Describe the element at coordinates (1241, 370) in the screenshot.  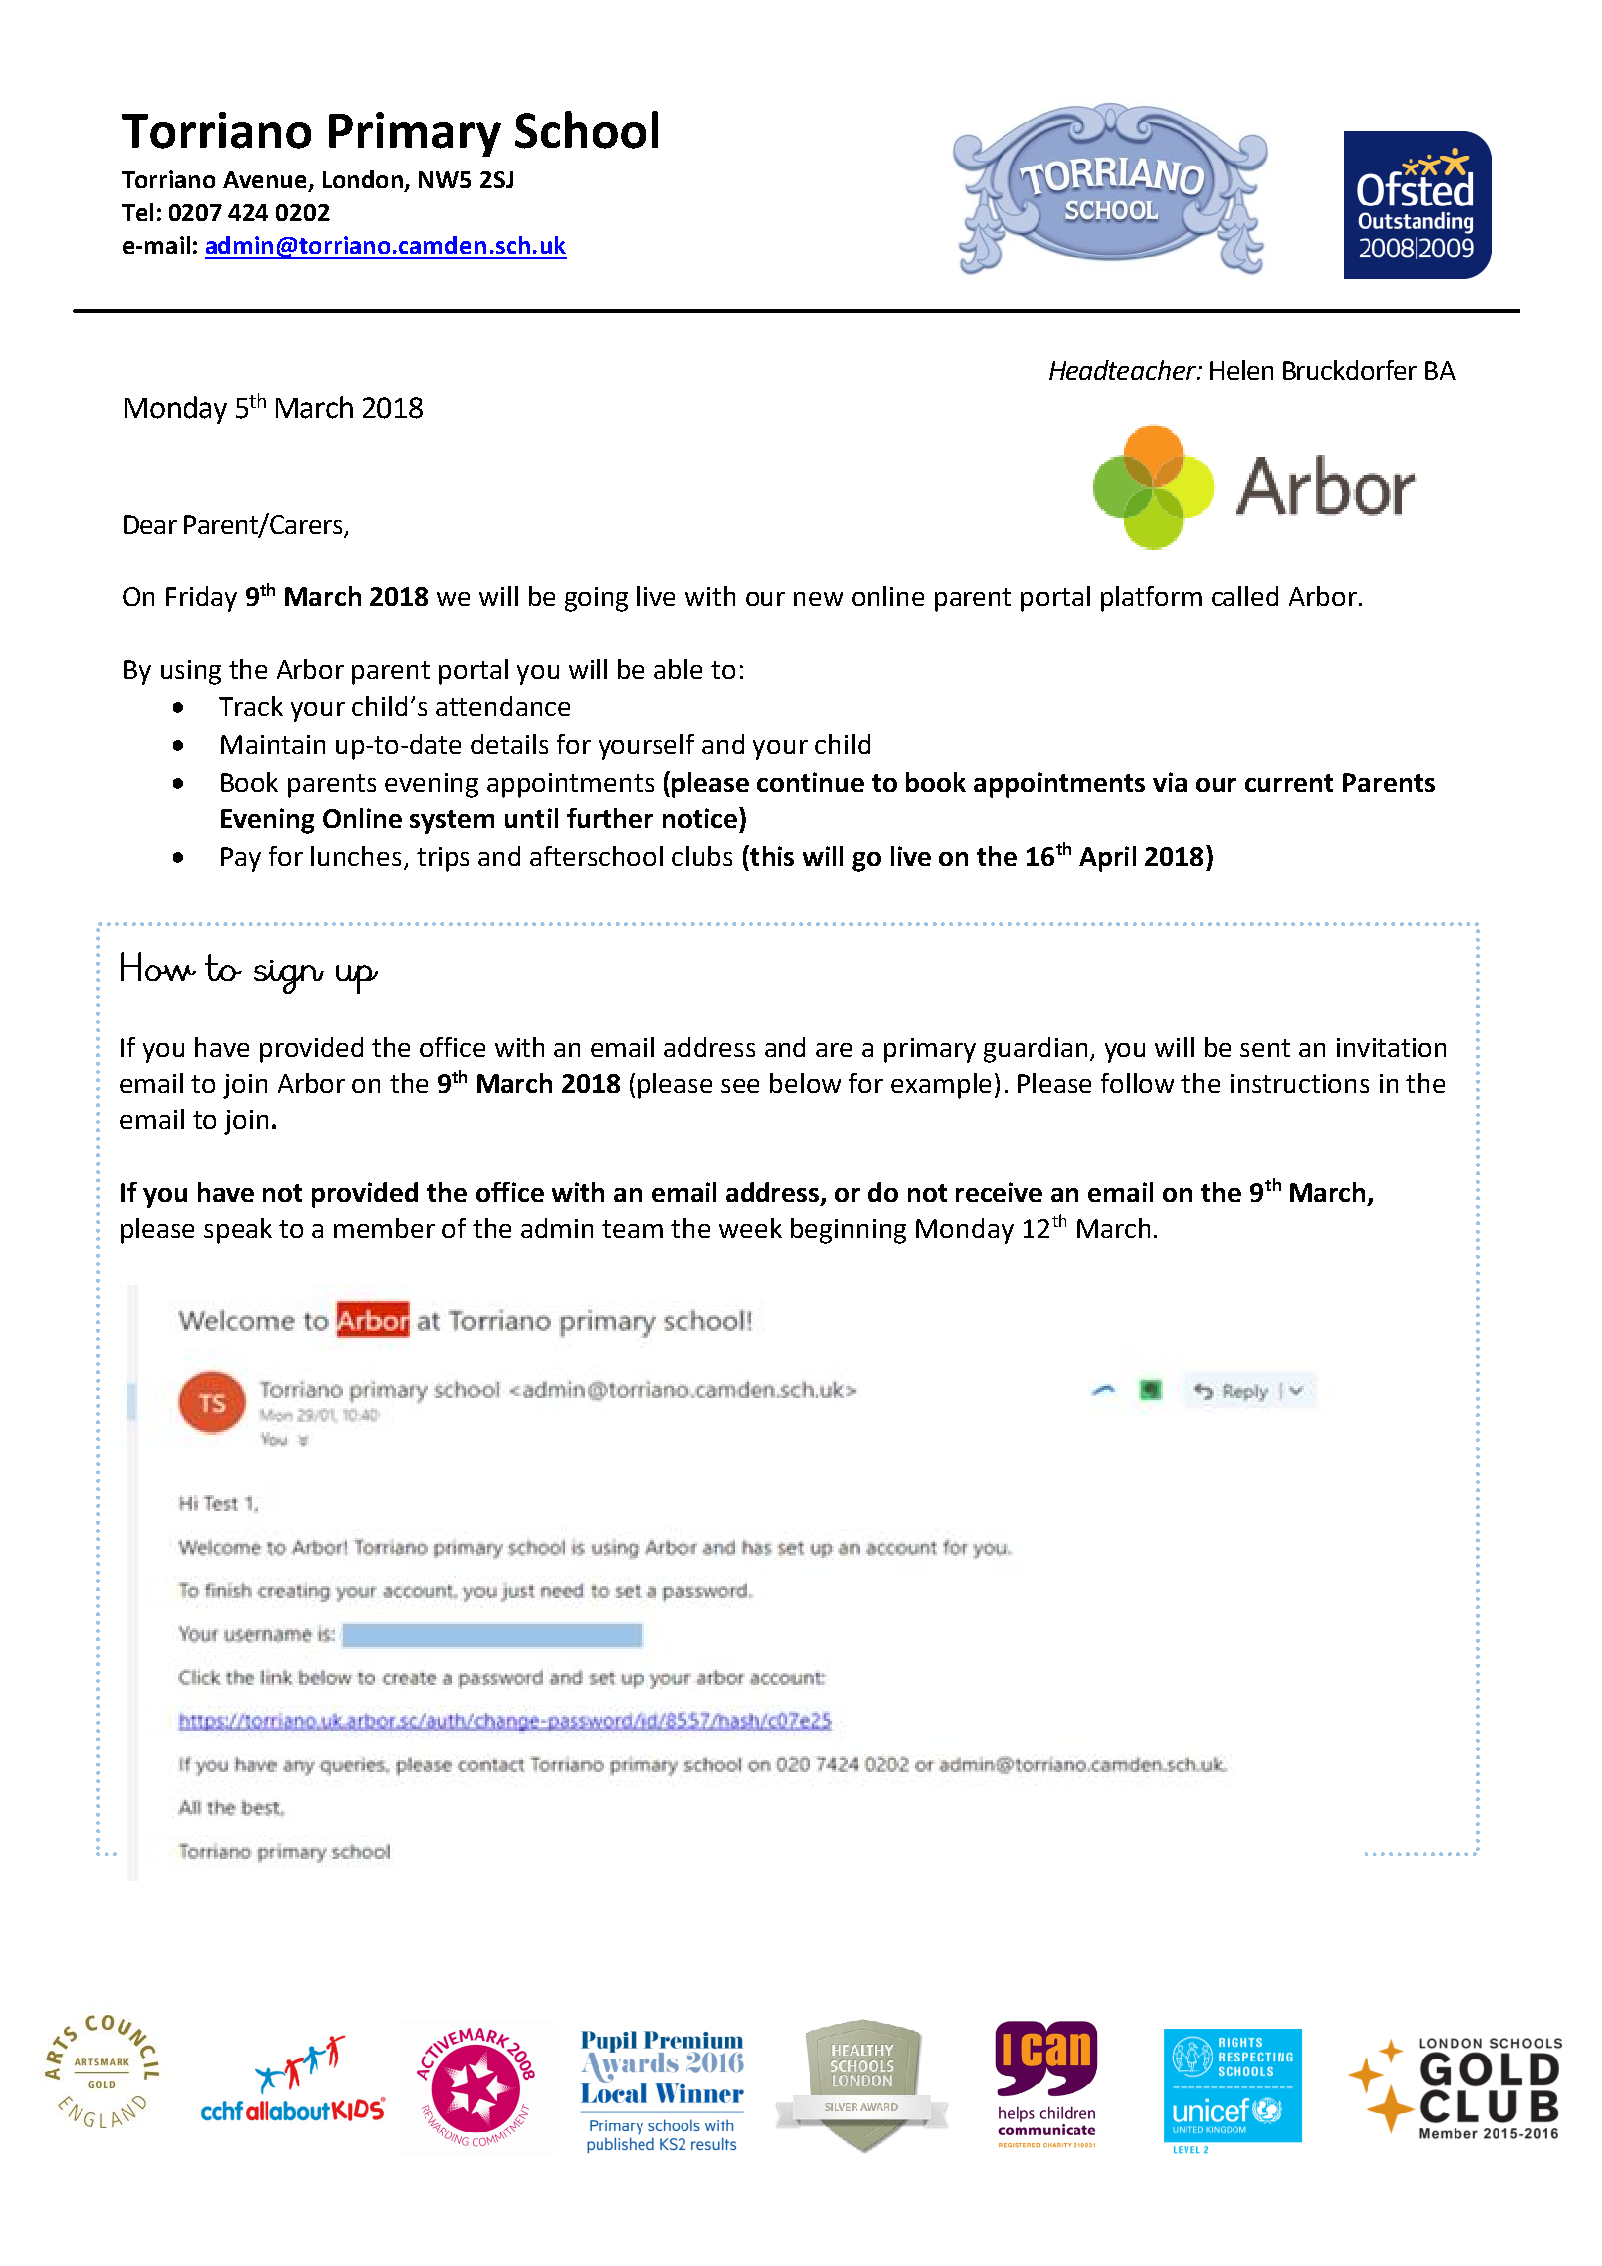
I see `Helen` at that location.
